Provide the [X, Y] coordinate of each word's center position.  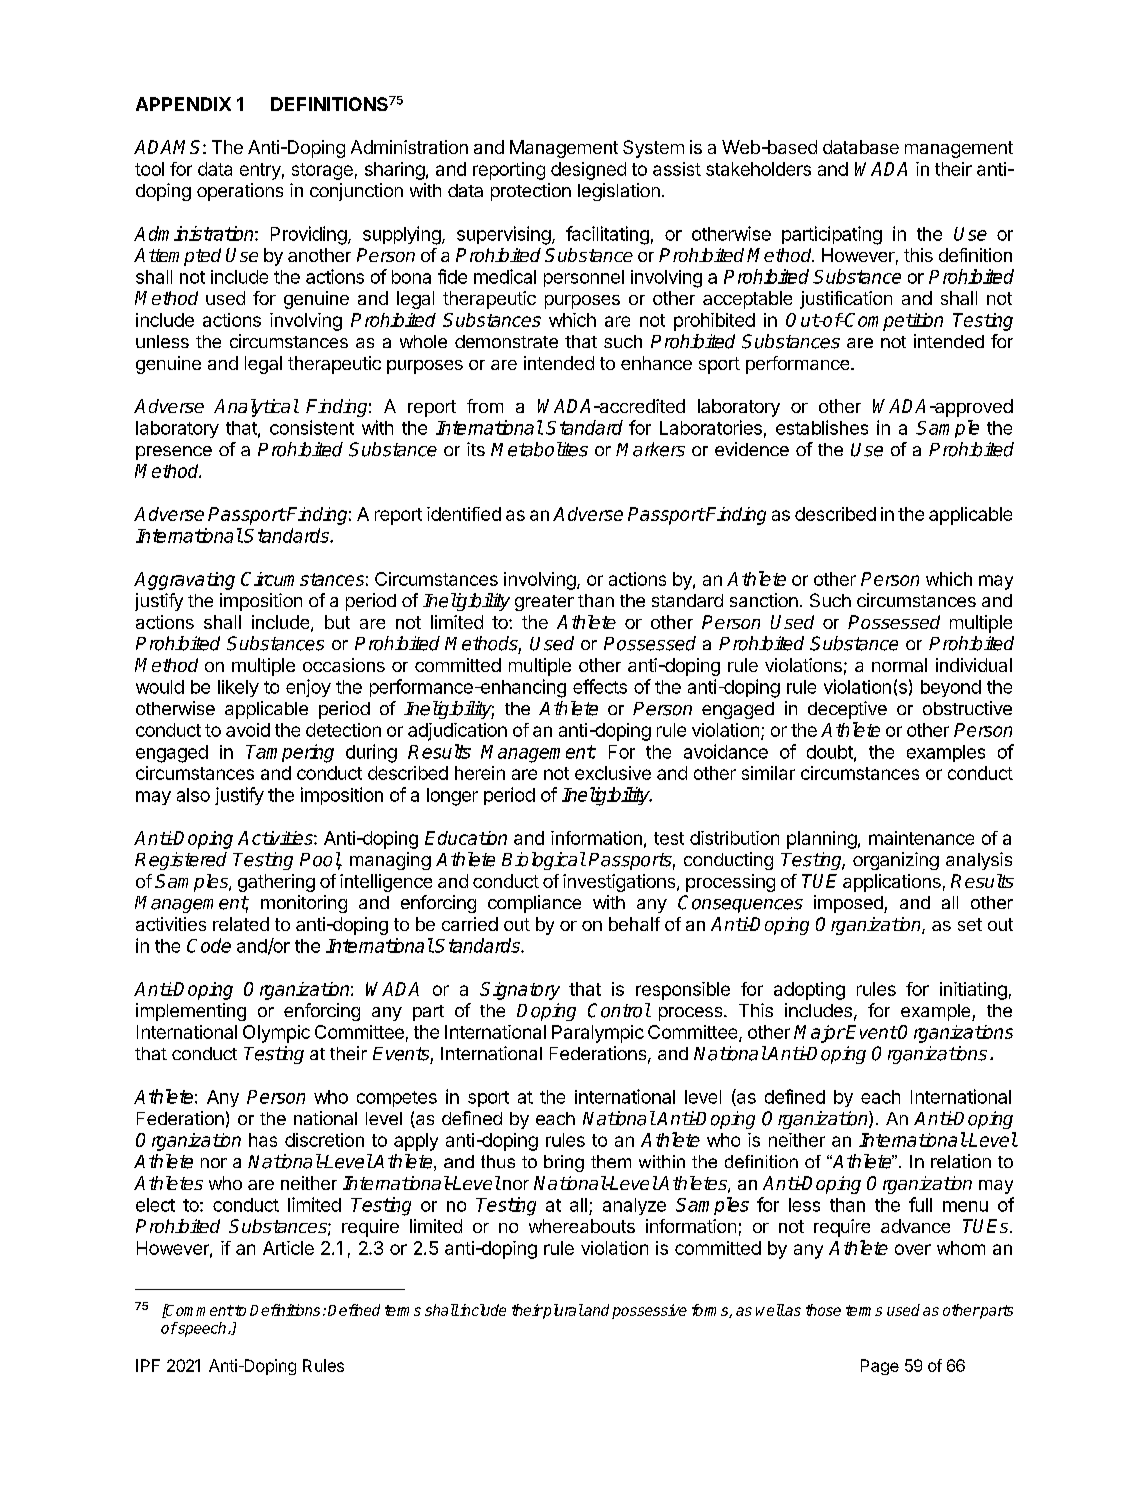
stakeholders [758, 169]
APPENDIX [183, 104]
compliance [534, 904]
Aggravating [184, 581]
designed [588, 171]
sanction [764, 600]
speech [202, 1329]
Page [880, 1367]
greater [544, 603]
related [241, 924]
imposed [849, 904]
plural [562, 1311]
